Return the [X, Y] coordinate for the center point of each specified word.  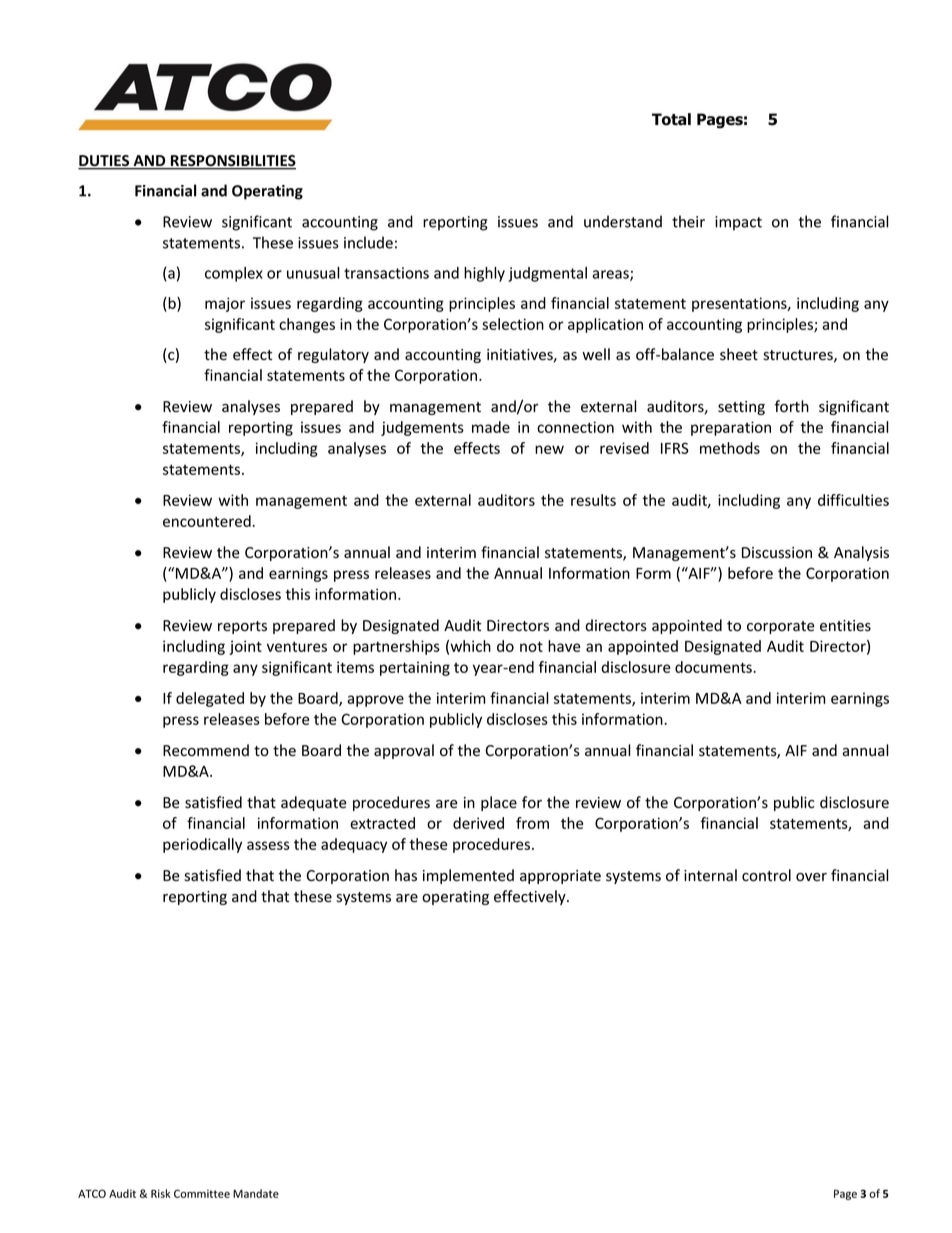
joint [245, 647]
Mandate [256, 1193]
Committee [202, 1193]
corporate [781, 627]
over [811, 877]
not [531, 646]
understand [623, 221]
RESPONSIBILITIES [232, 162]
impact [738, 223]
